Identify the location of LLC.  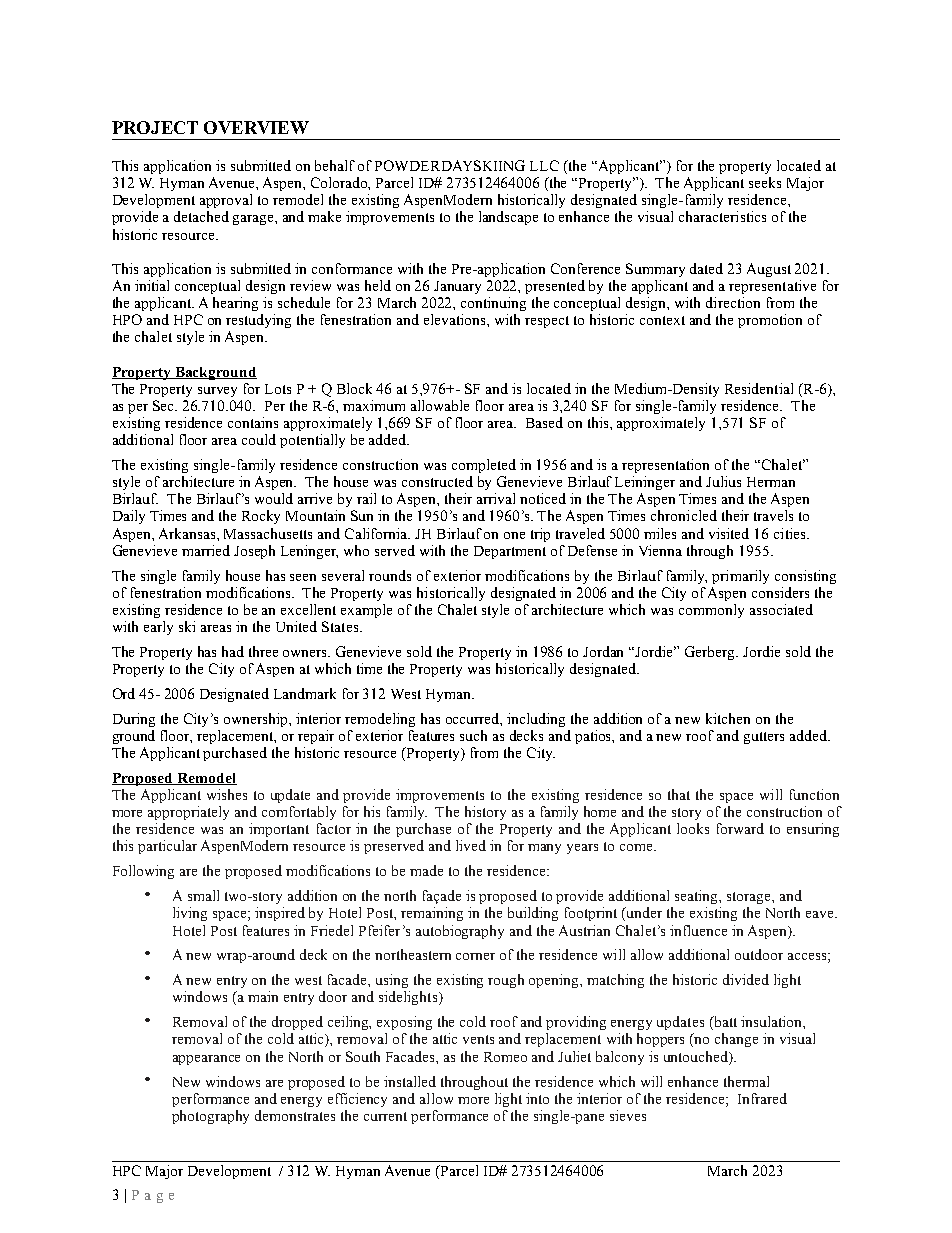
(544, 165).
